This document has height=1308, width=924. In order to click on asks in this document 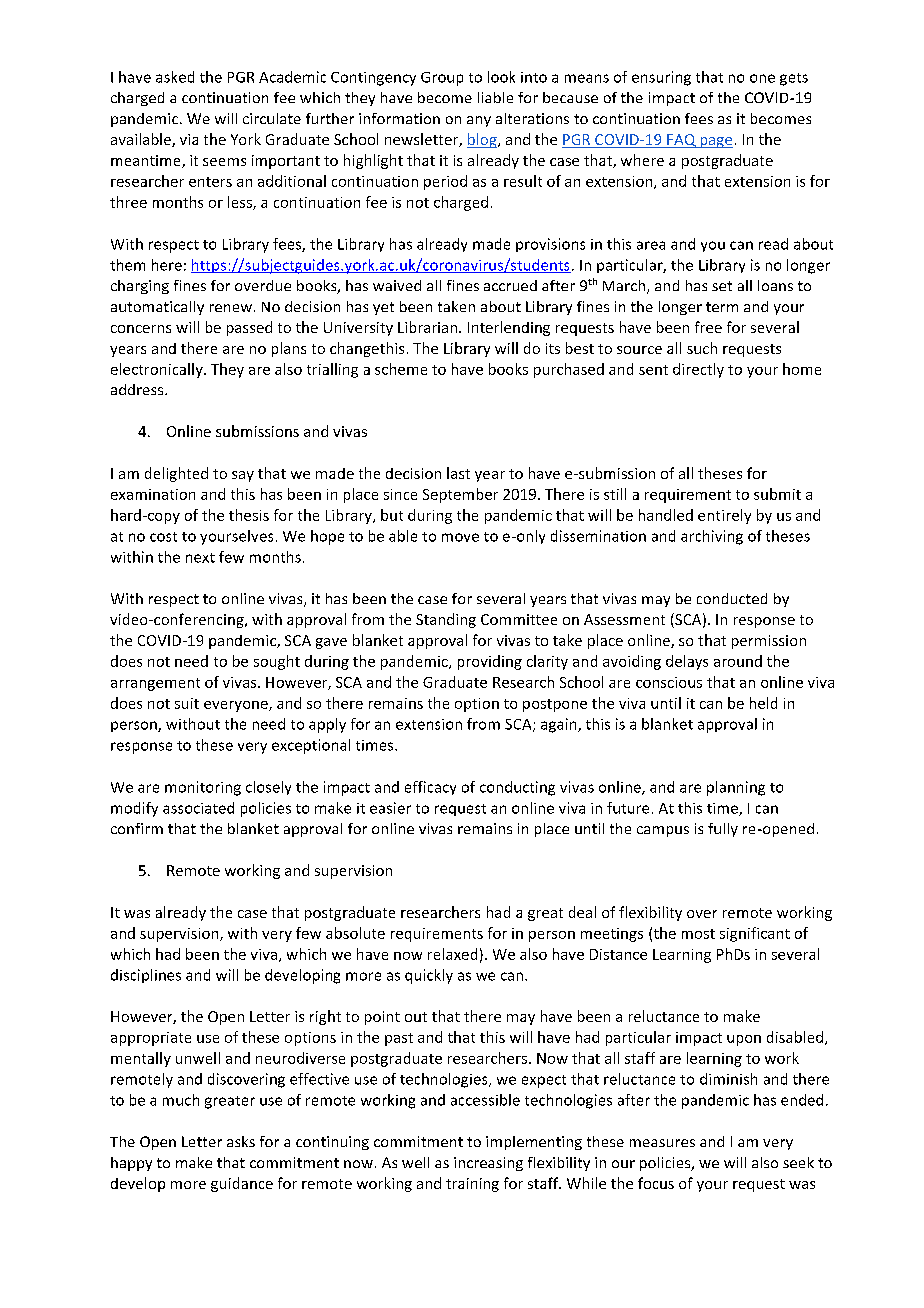, I will do `click(241, 1141)`.
